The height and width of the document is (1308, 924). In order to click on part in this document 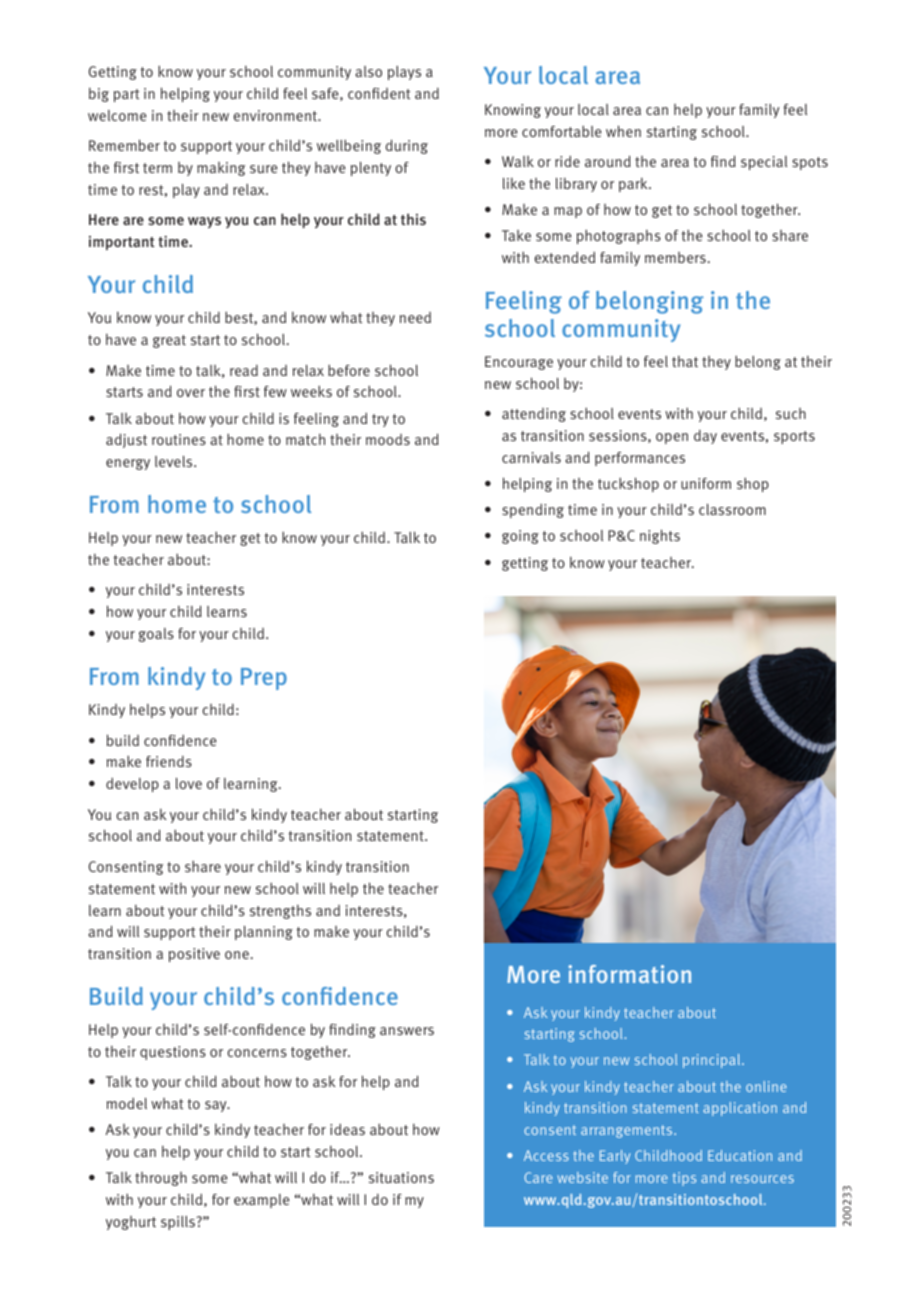, I will do `click(126, 95)`.
